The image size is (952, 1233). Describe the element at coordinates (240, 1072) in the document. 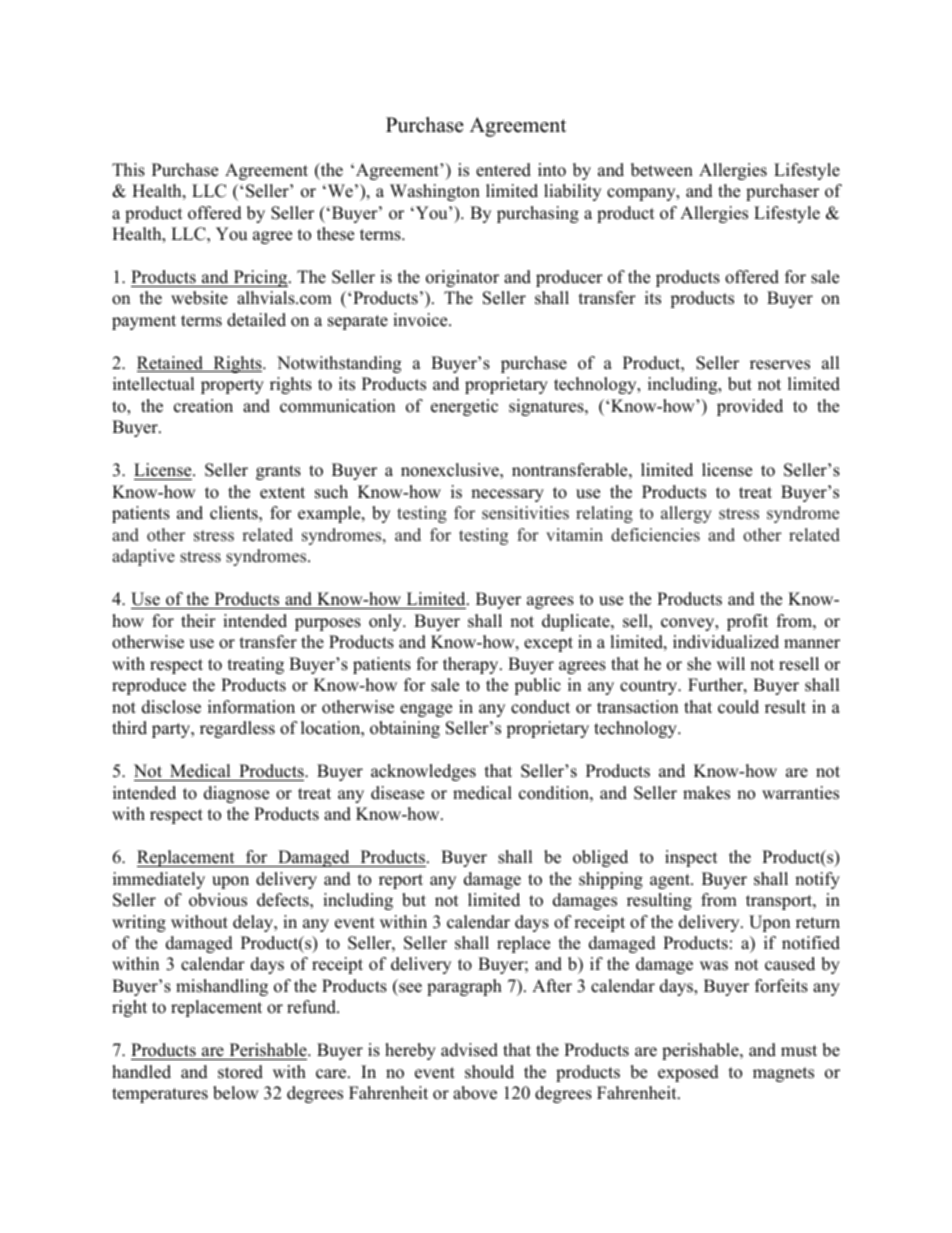

I see `stored` at that location.
